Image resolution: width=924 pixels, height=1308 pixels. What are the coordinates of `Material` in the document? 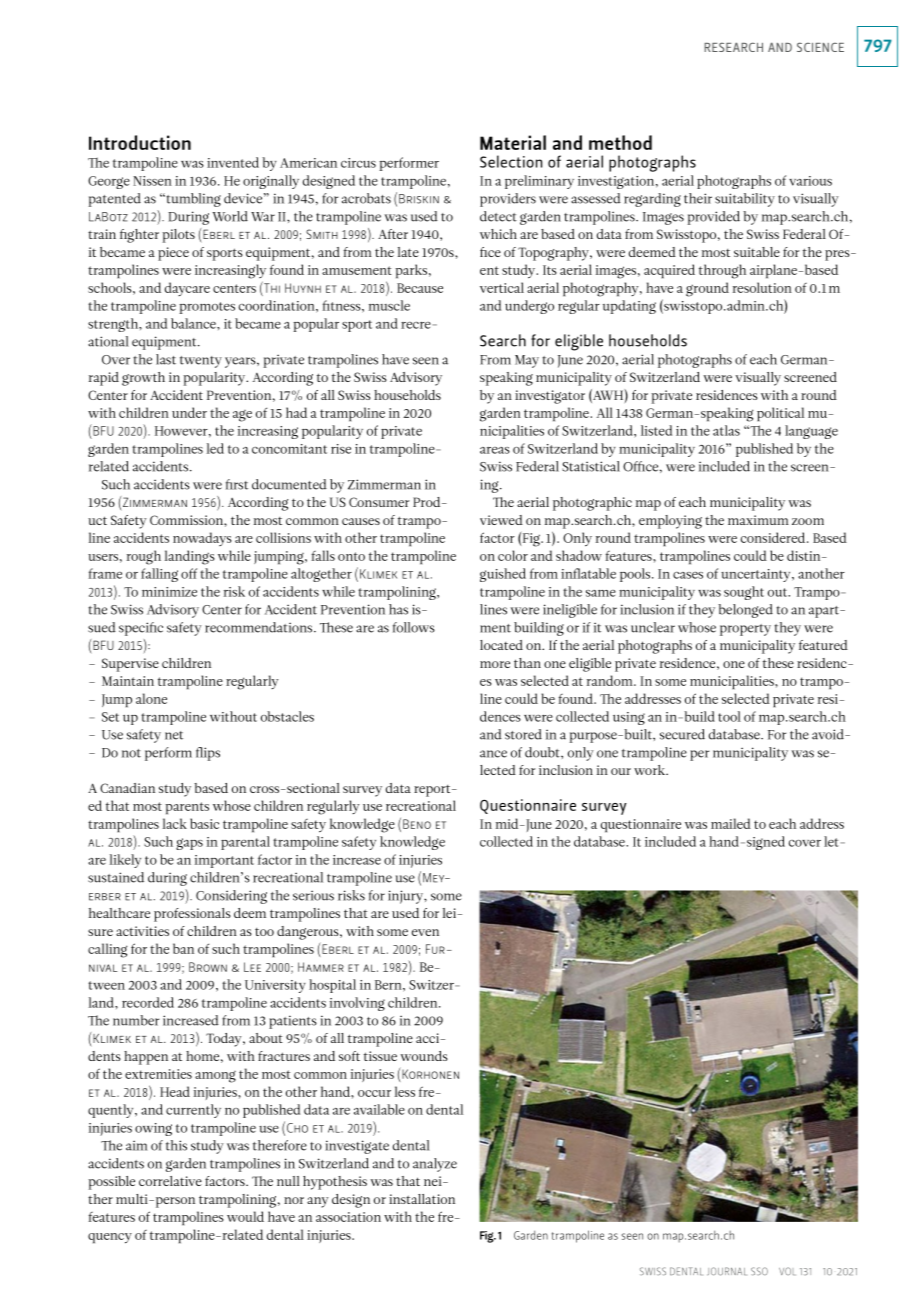 It's located at (513, 142).
